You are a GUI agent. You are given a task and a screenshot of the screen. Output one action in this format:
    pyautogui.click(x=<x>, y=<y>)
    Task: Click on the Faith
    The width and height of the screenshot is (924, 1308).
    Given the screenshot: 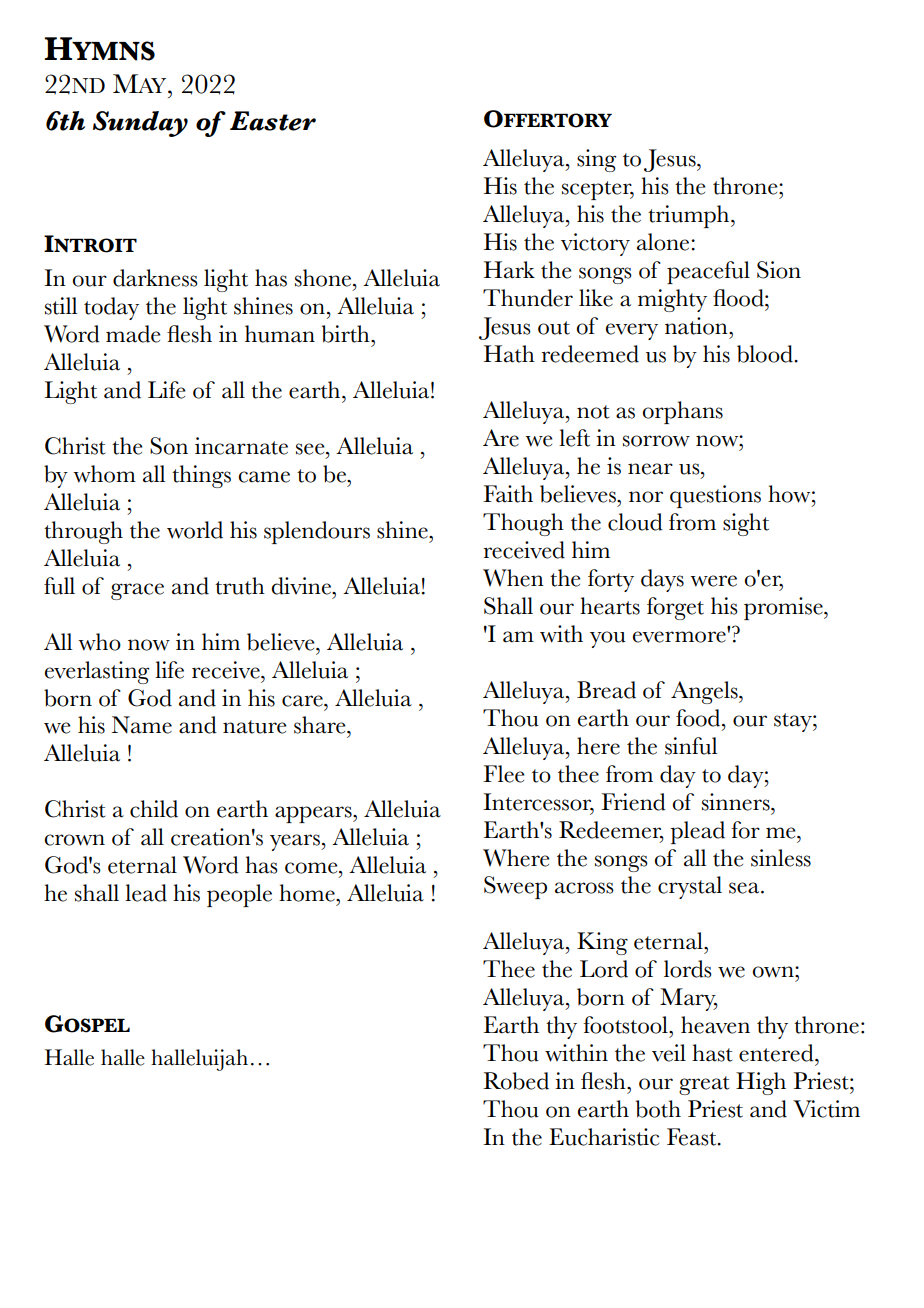 What is the action you would take?
    pyautogui.click(x=508, y=494)
